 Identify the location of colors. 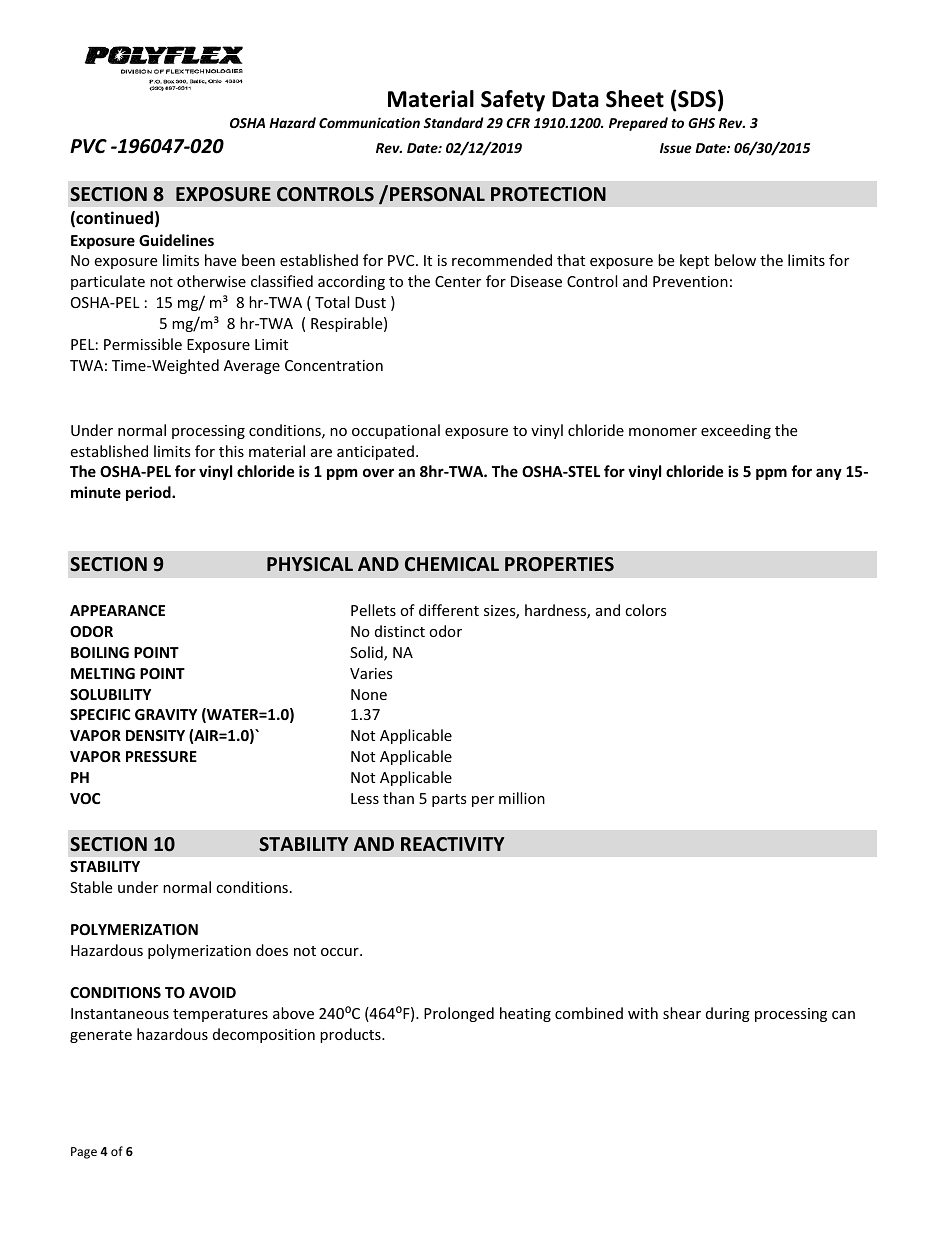
(646, 610).
